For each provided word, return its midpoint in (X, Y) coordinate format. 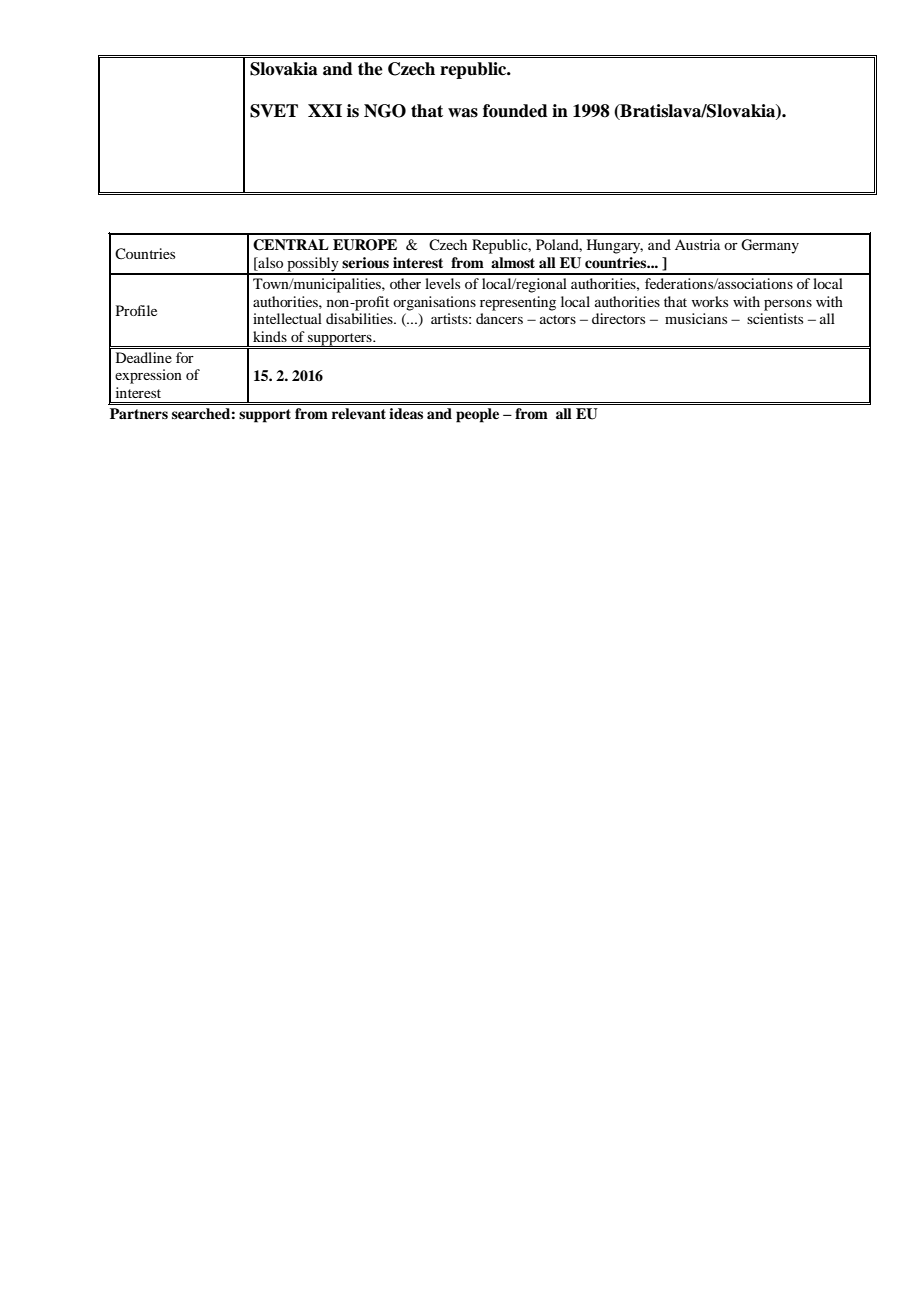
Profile (136, 310)
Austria (697, 244)
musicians (696, 318)
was (463, 113)
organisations (434, 303)
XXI (325, 110)
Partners (139, 413)
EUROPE (365, 245)
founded (515, 111)
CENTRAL (291, 245)
